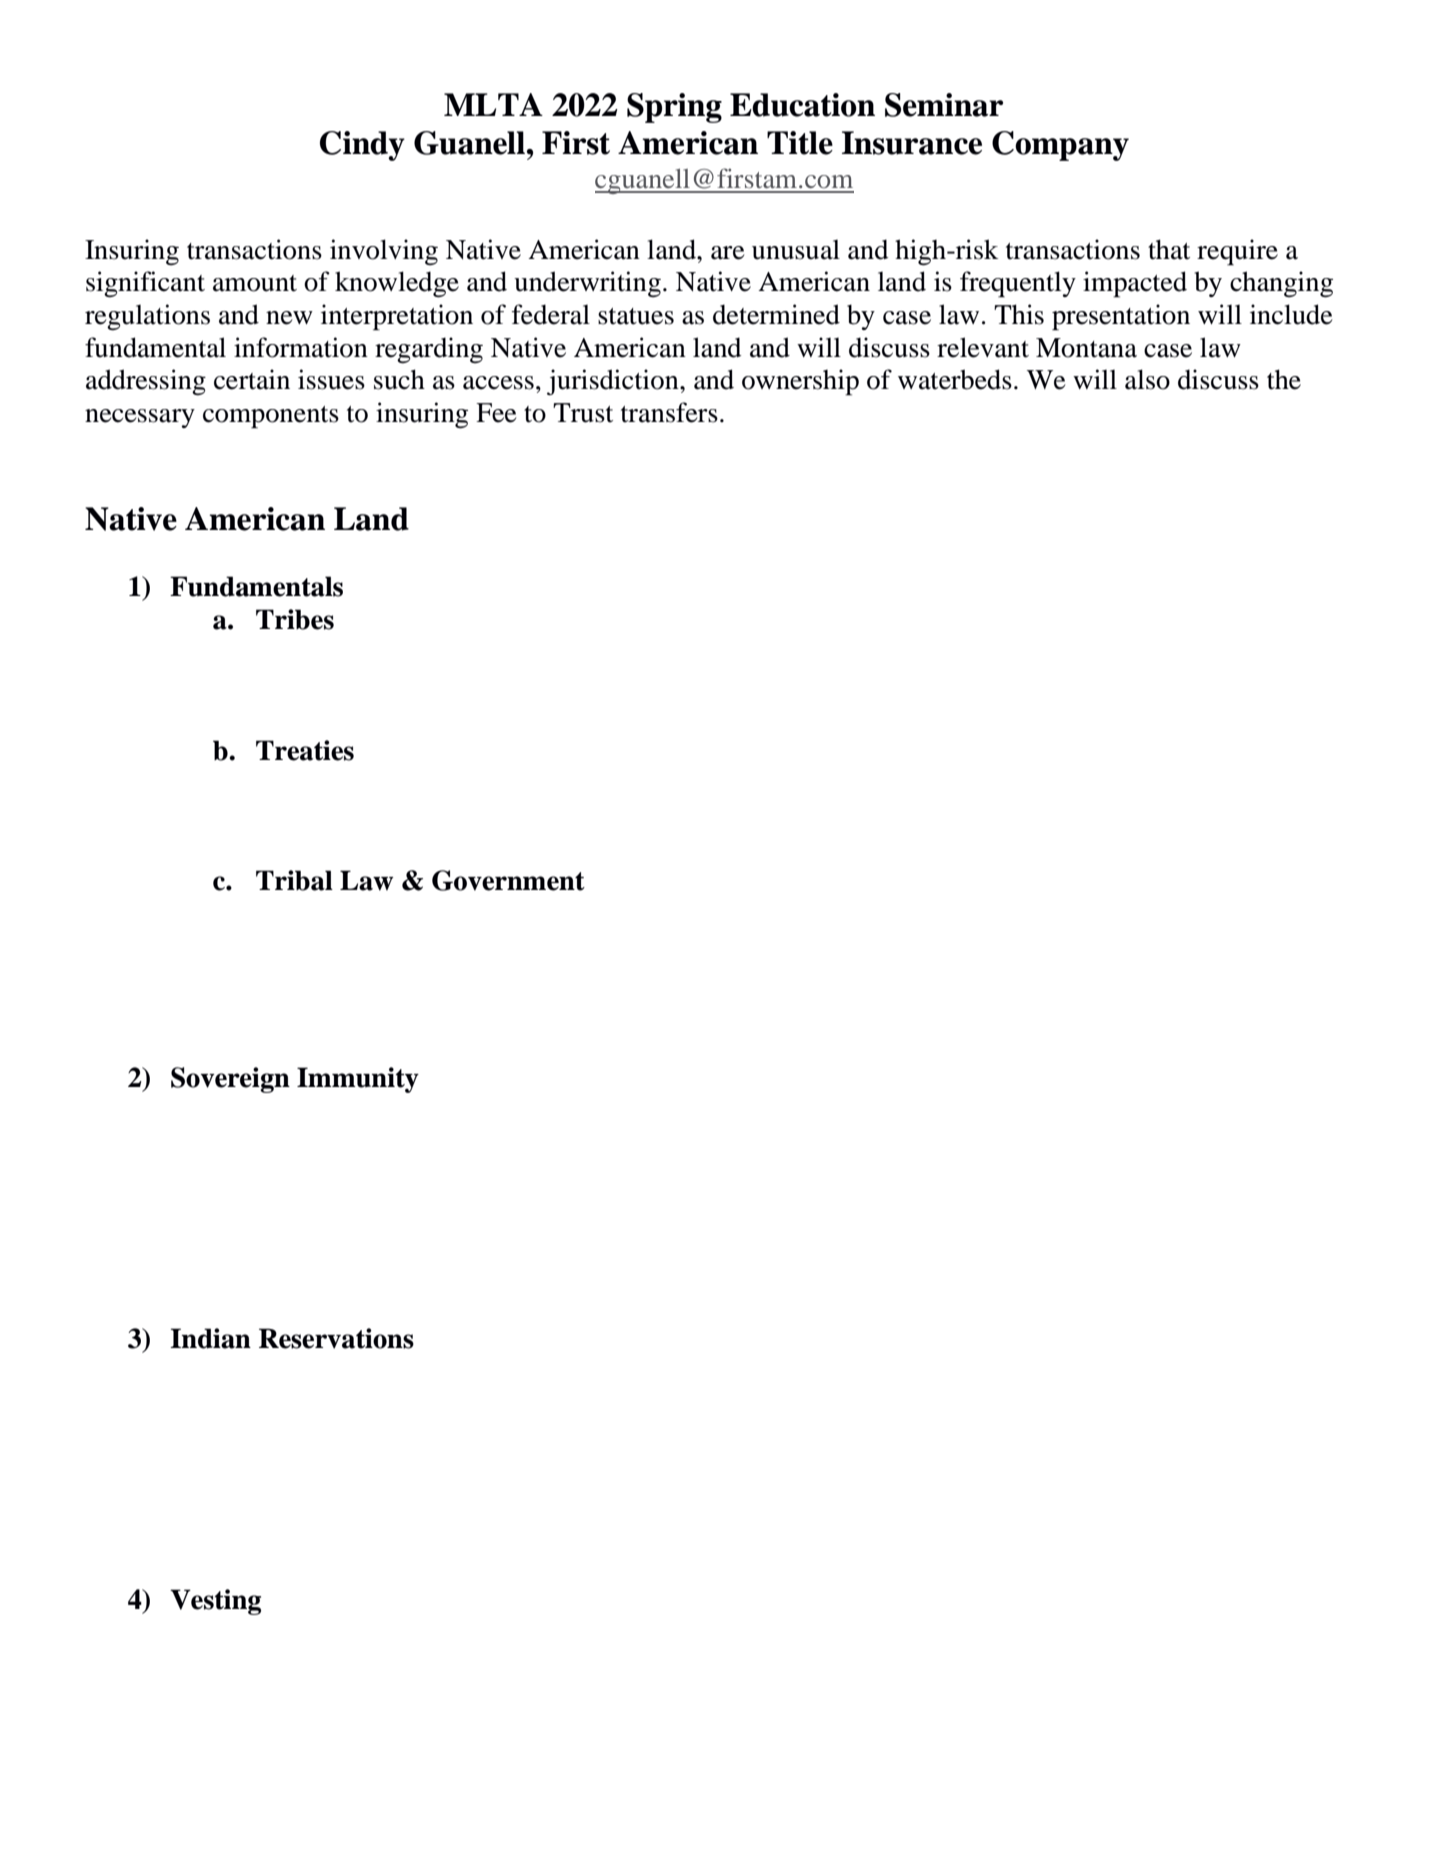 Image resolution: width=1448 pixels, height=1875 pixels. Describe the element at coordinates (362, 146) in the screenshot. I see `Cindy` at that location.
